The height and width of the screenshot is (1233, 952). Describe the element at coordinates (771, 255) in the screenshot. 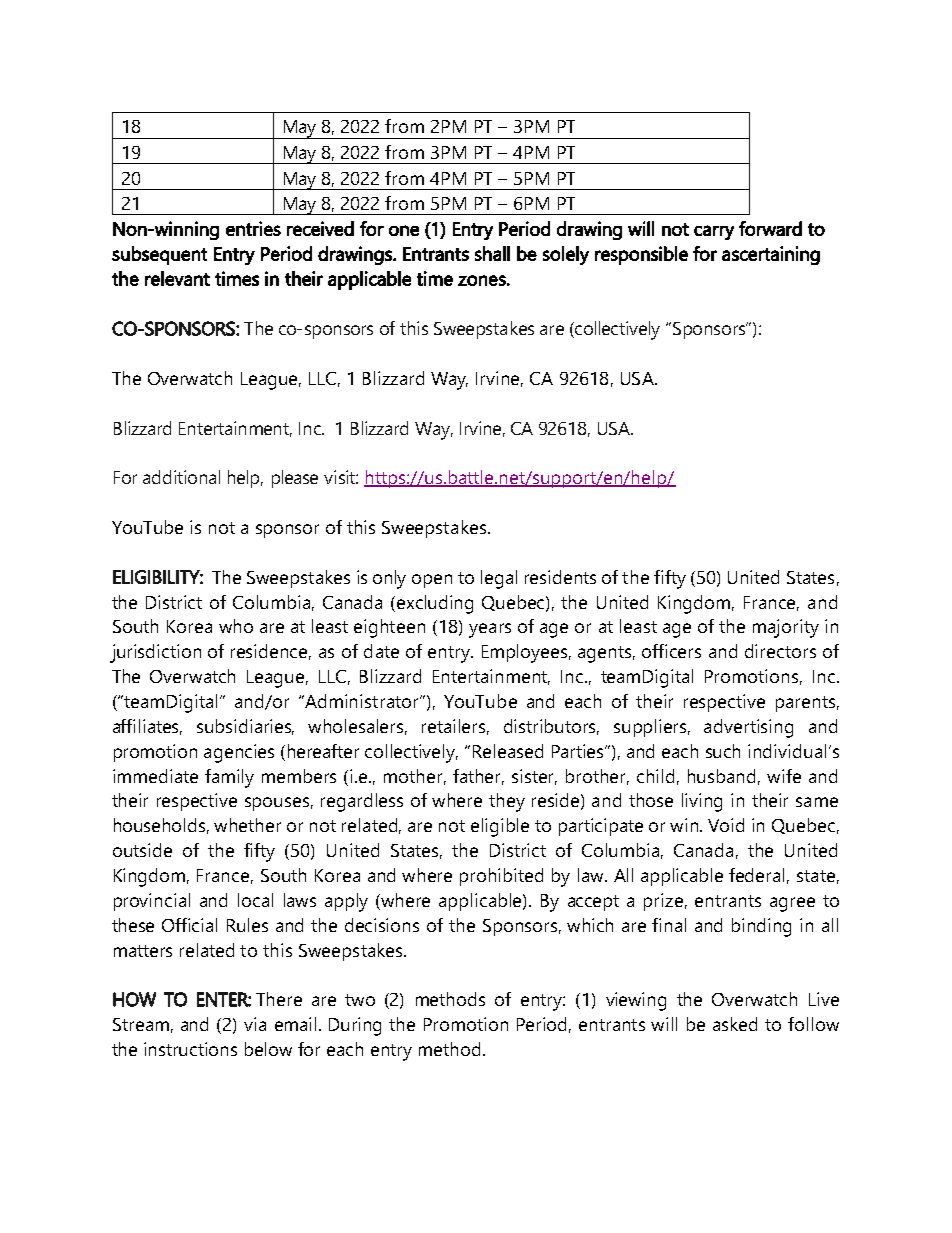

I see `ascertaining` at that location.
